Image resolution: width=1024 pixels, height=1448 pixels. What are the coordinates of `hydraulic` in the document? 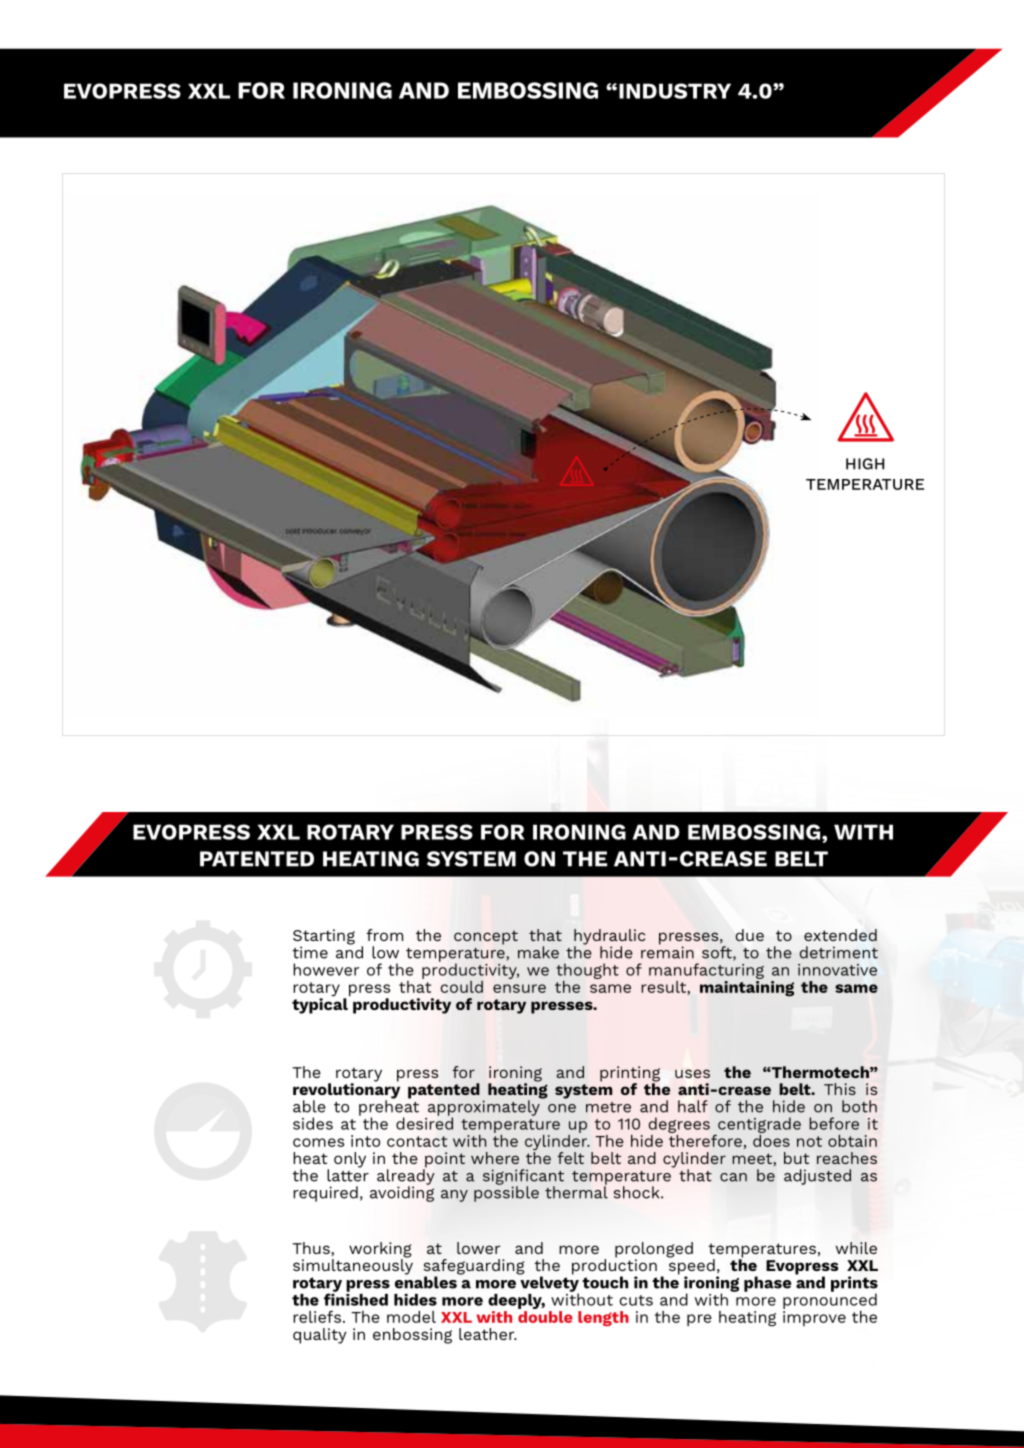 It's located at (609, 938).
